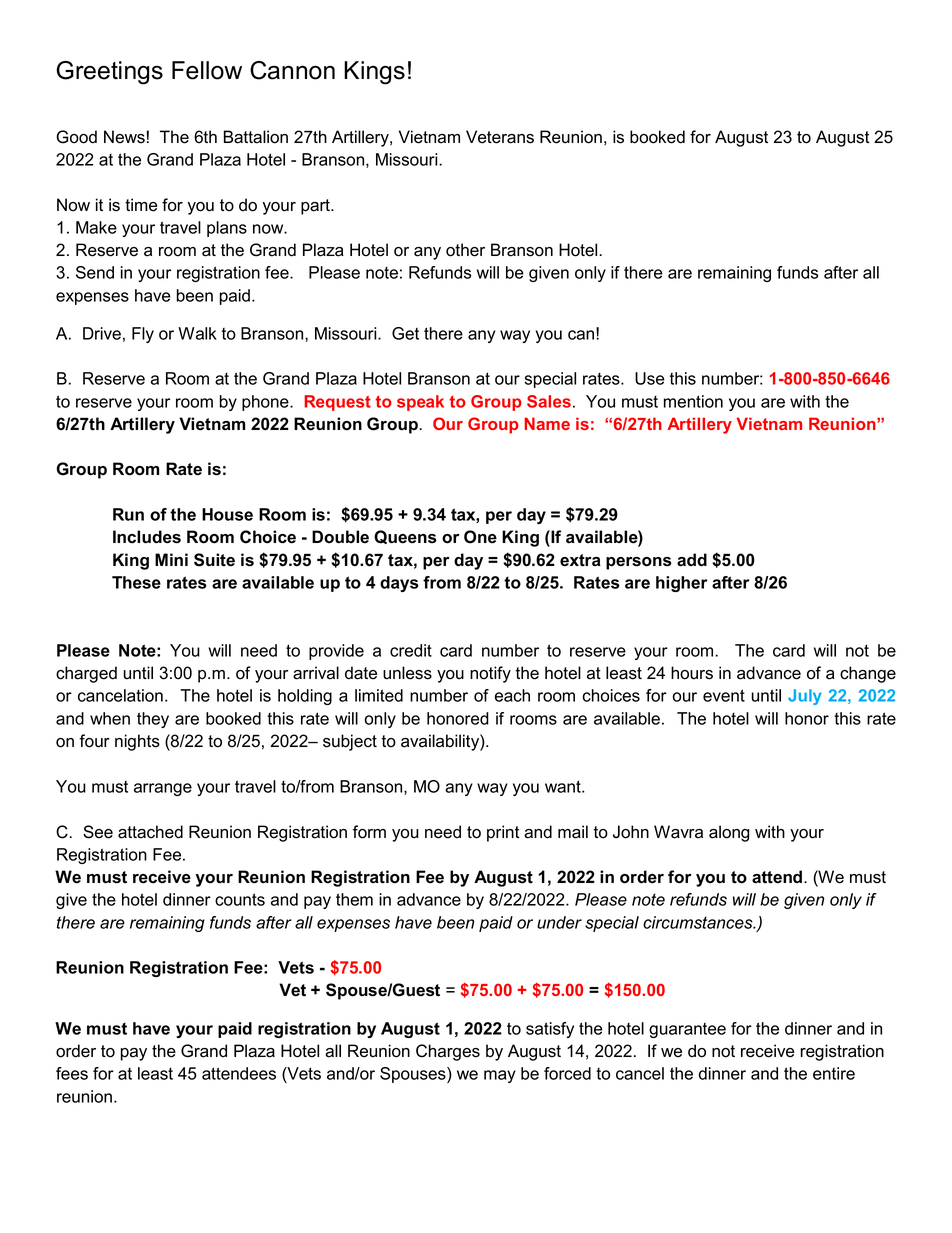  What do you see at coordinates (503, 833) in the page?
I see `print` at bounding box center [503, 833].
